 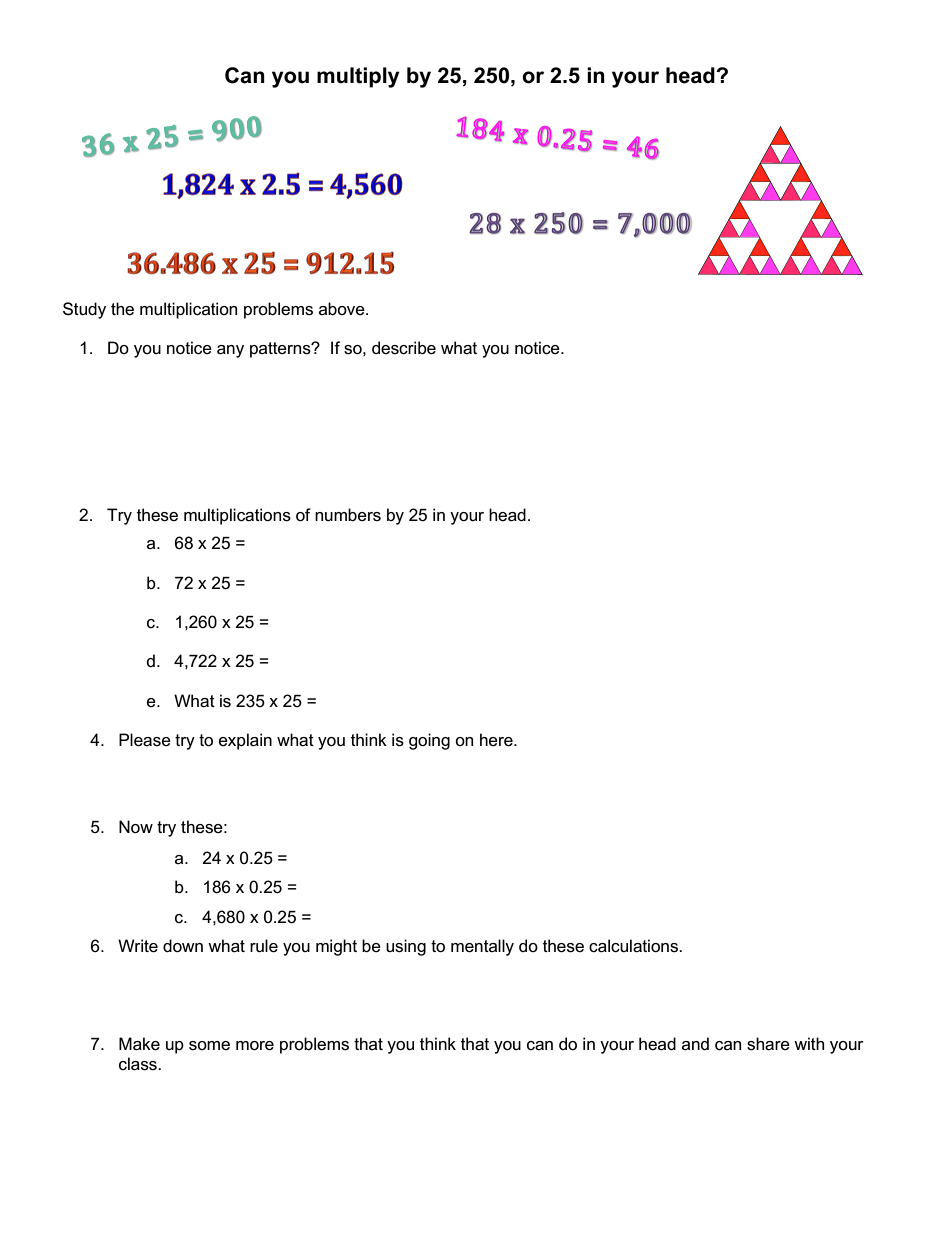 I want to click on any, so click(x=230, y=351).
